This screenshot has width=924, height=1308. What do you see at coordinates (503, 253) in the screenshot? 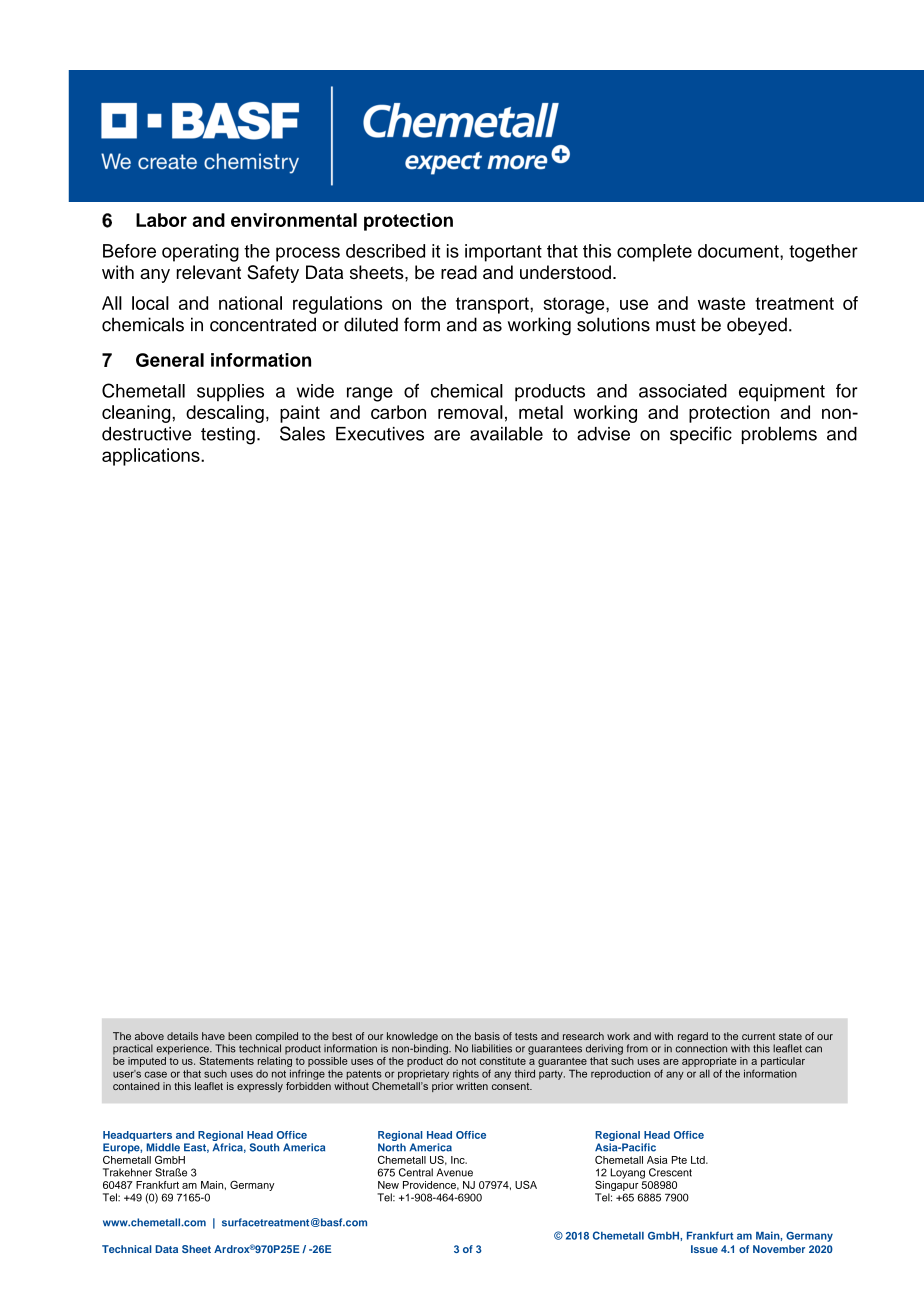
I see `important` at bounding box center [503, 253].
